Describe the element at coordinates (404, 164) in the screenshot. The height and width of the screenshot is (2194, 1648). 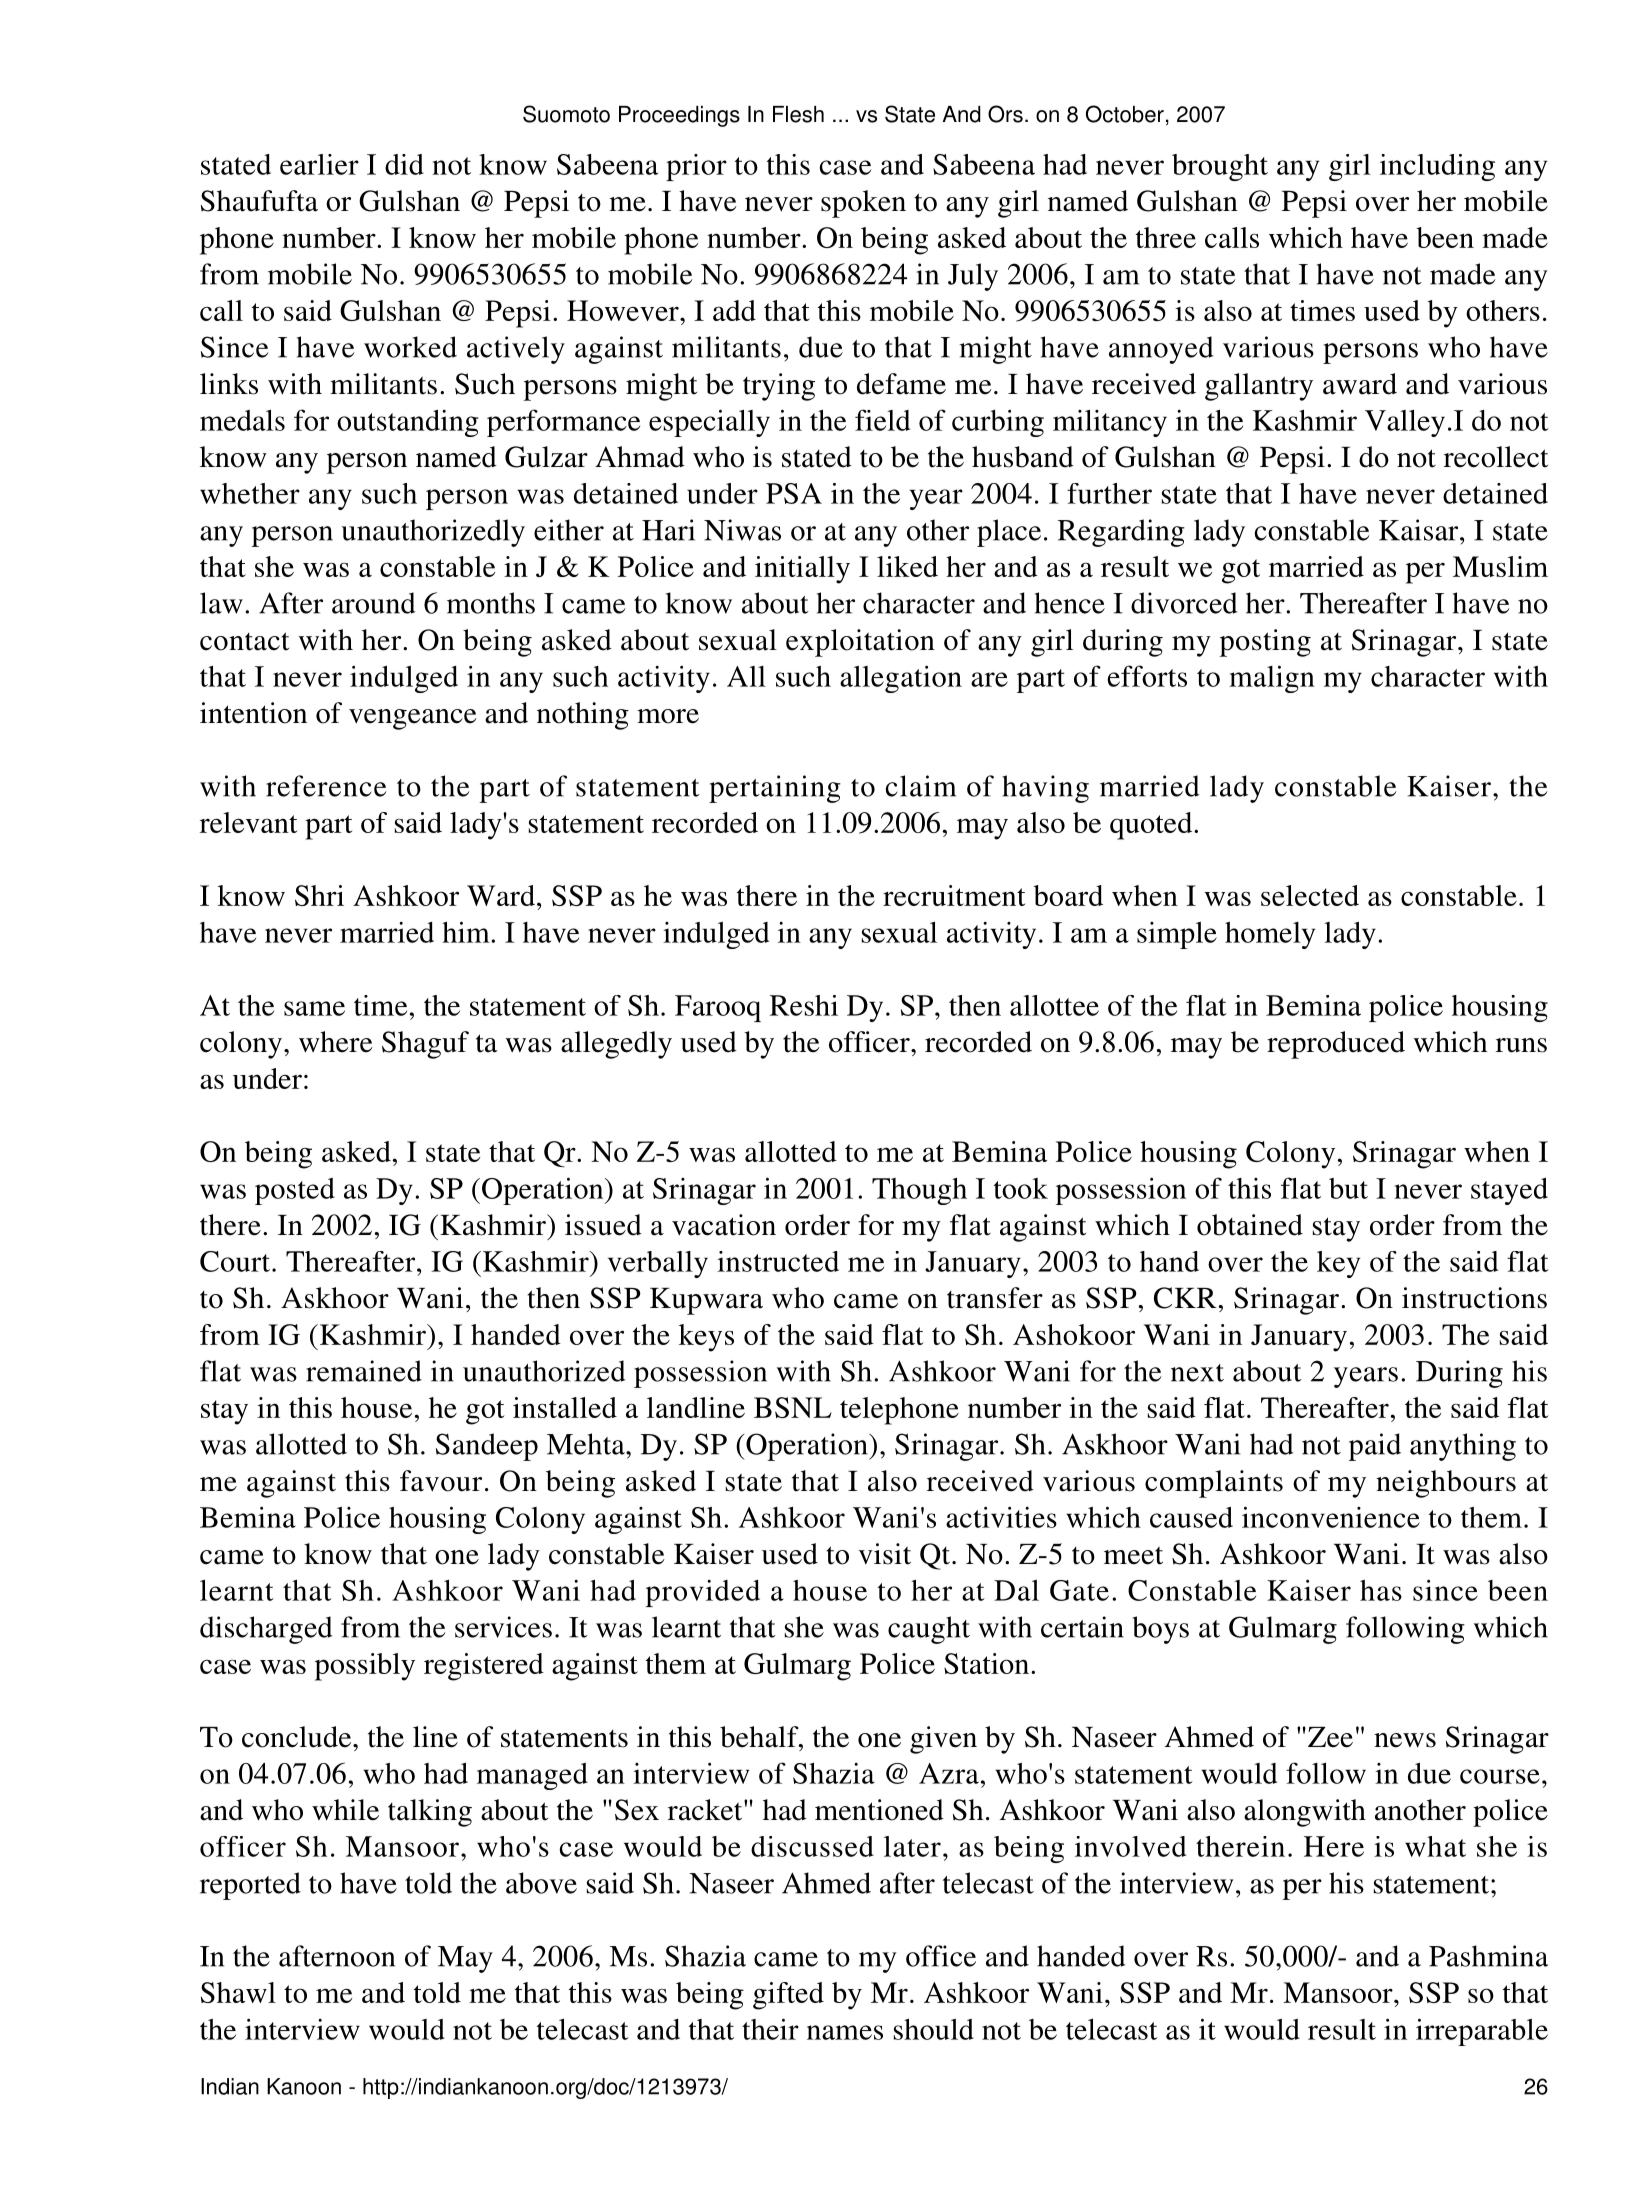
I see `did` at that location.
